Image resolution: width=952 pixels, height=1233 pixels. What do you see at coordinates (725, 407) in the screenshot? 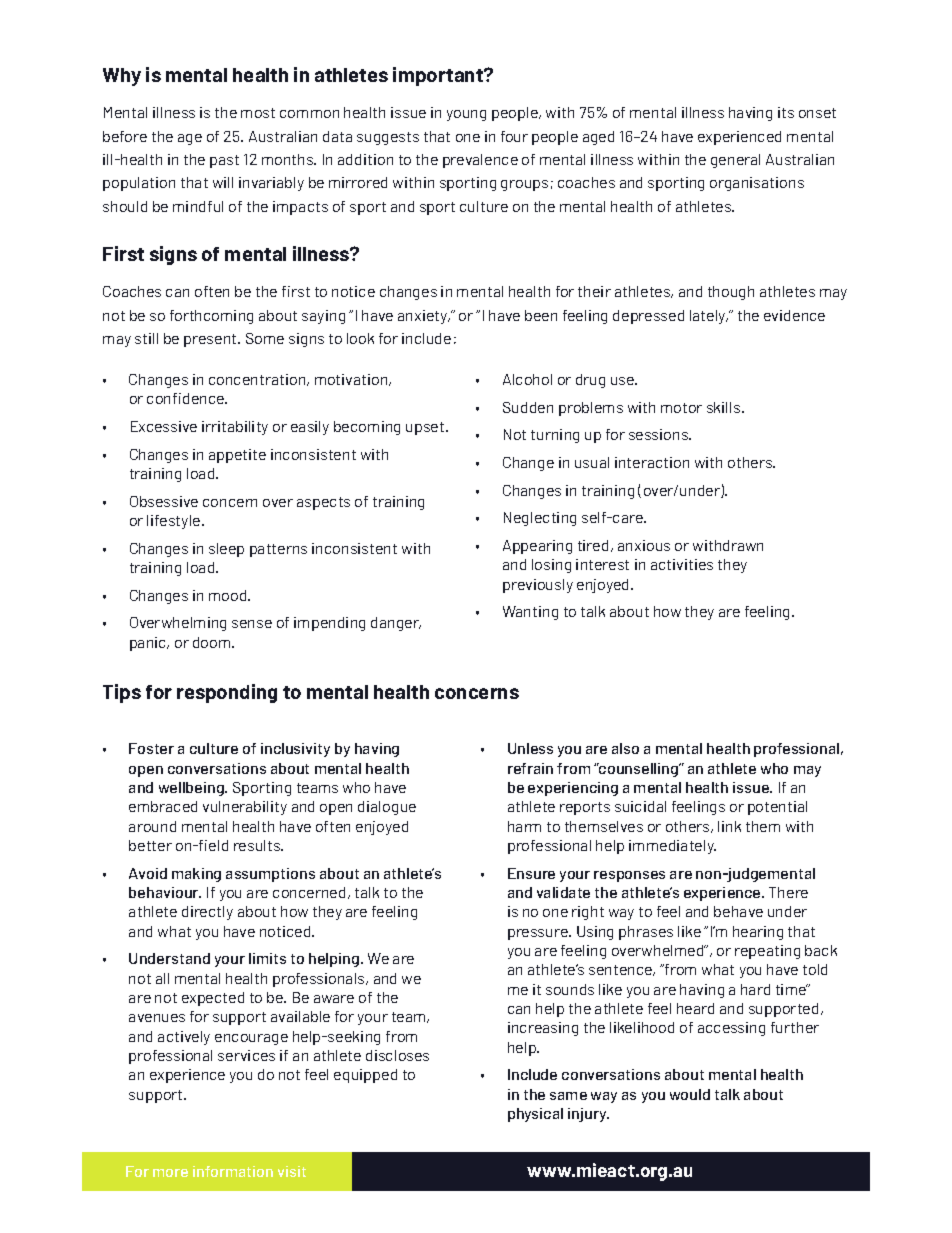
I see `skills` at bounding box center [725, 407].
